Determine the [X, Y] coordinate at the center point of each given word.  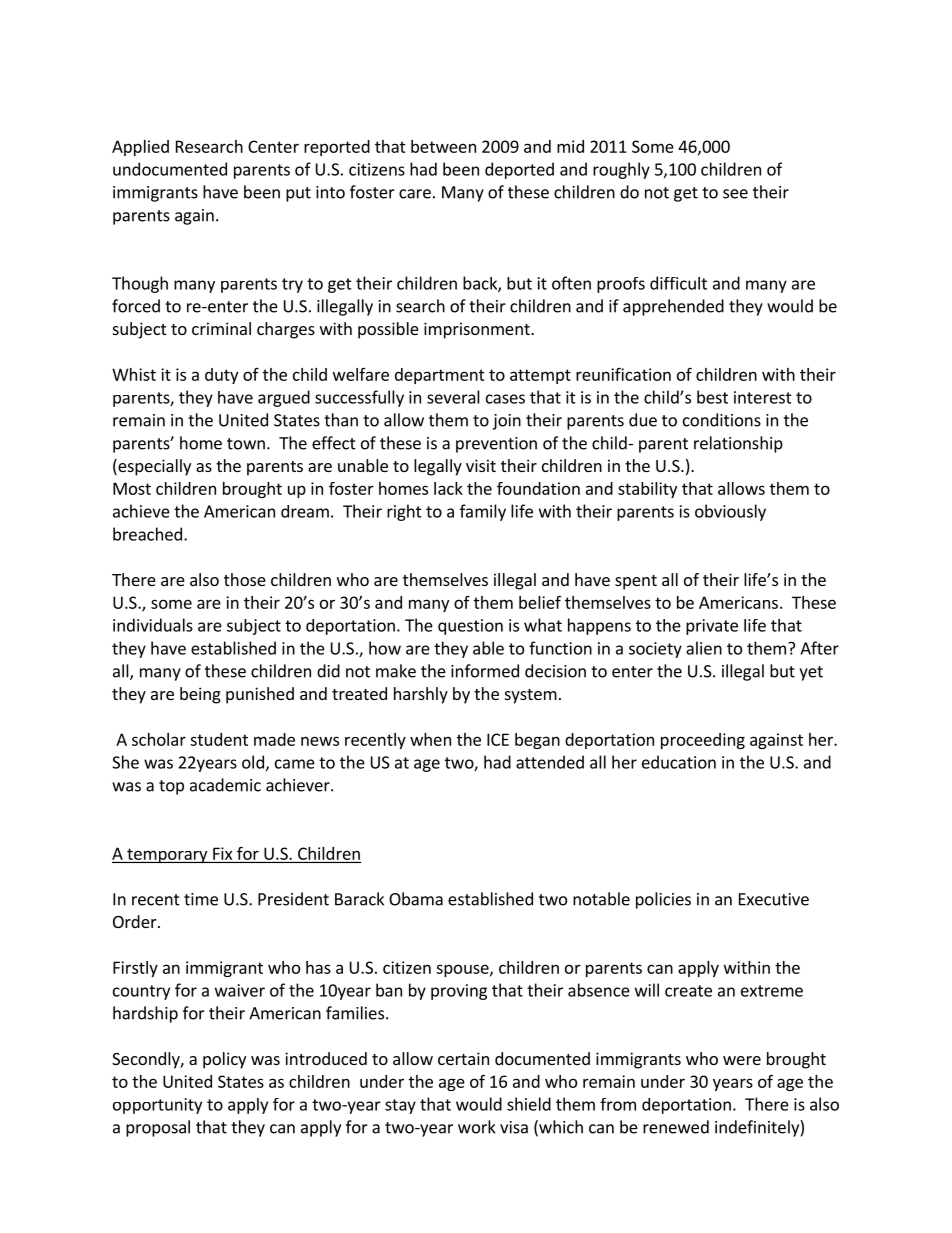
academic [225, 785]
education [679, 762]
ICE [498, 739]
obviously [730, 512]
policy [224, 1060]
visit [481, 465]
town [246, 444]
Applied [140, 148]
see [735, 194]
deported [519, 170]
